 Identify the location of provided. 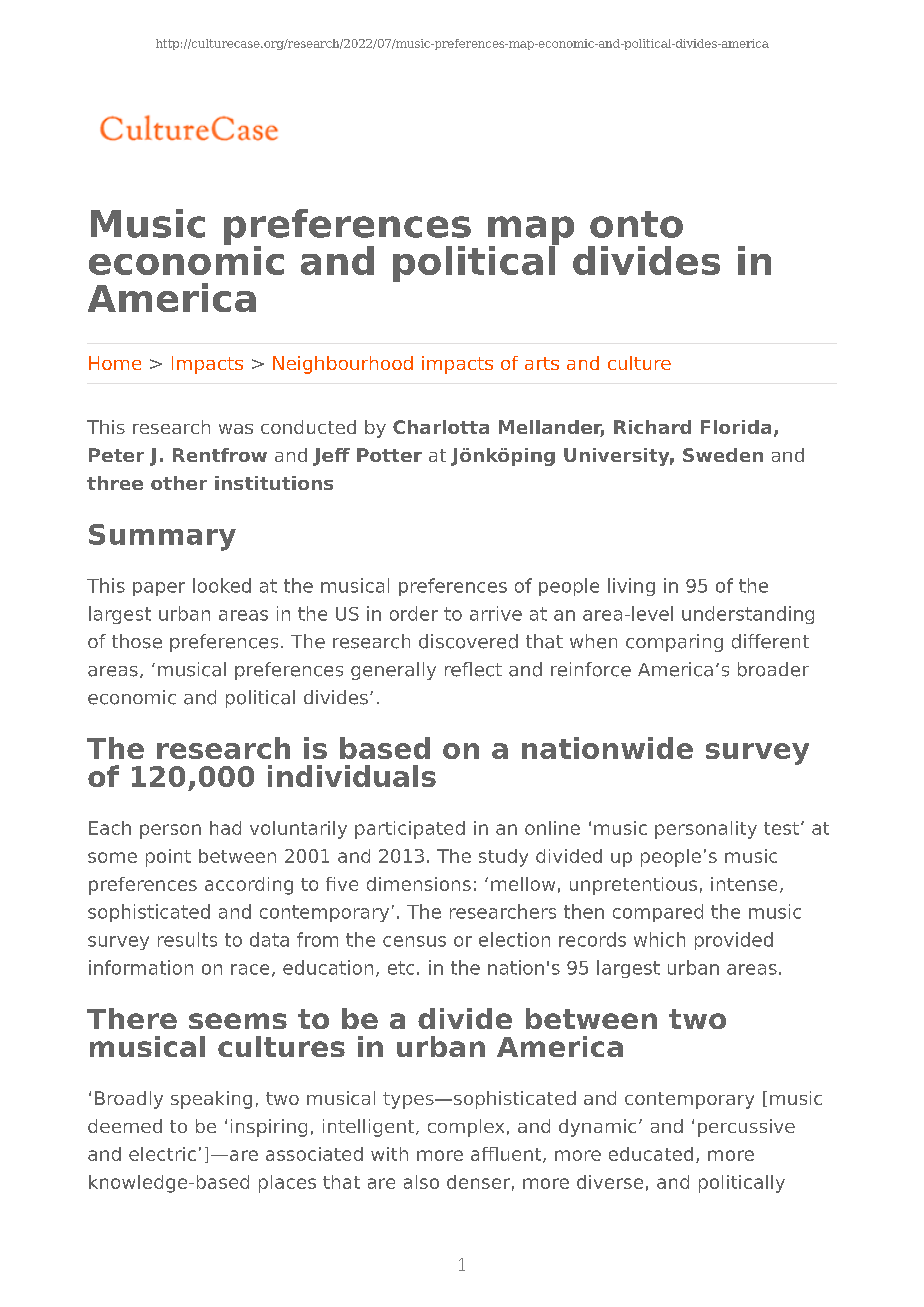
(734, 941).
